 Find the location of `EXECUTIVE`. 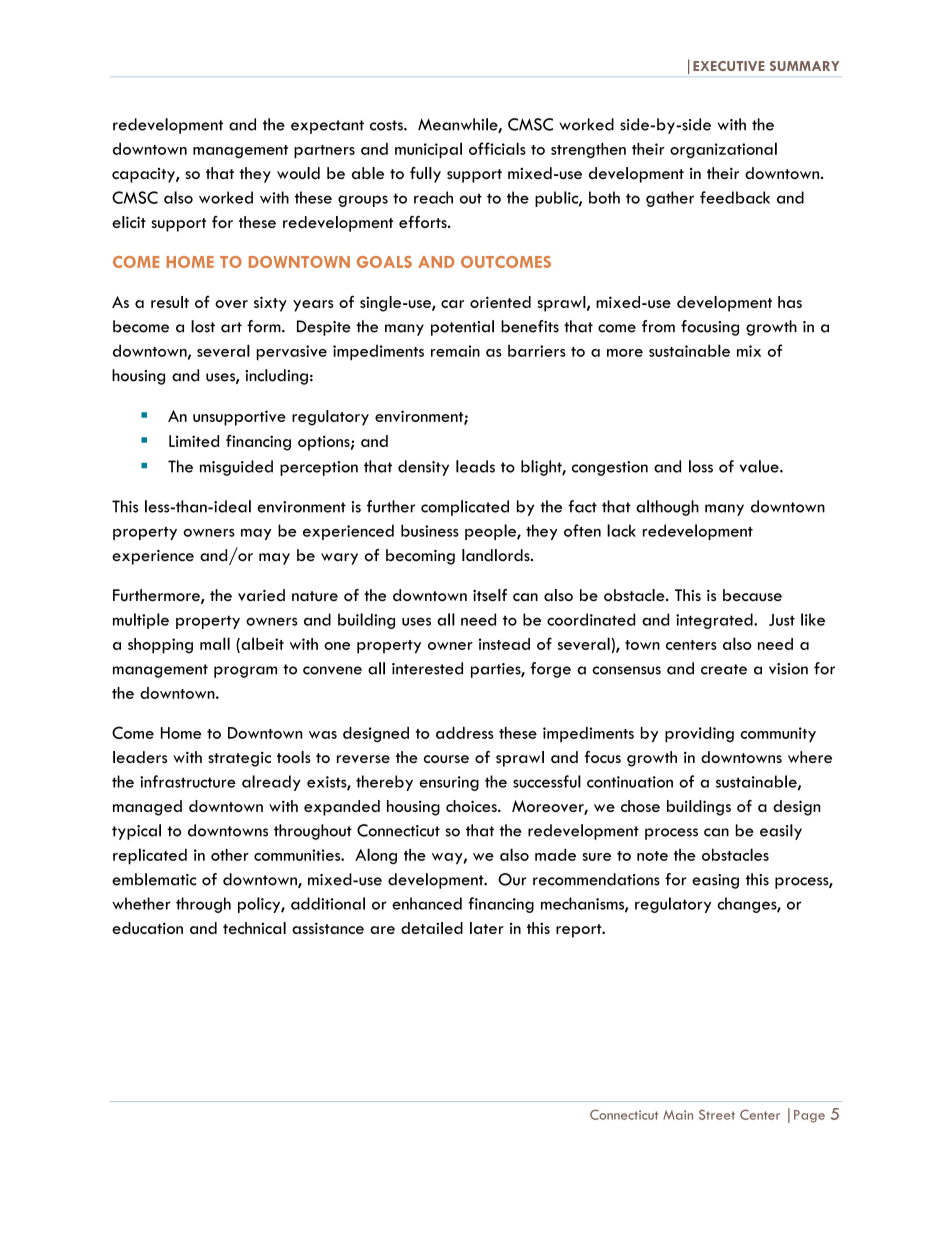

EXECUTIVE is located at coordinates (729, 66).
